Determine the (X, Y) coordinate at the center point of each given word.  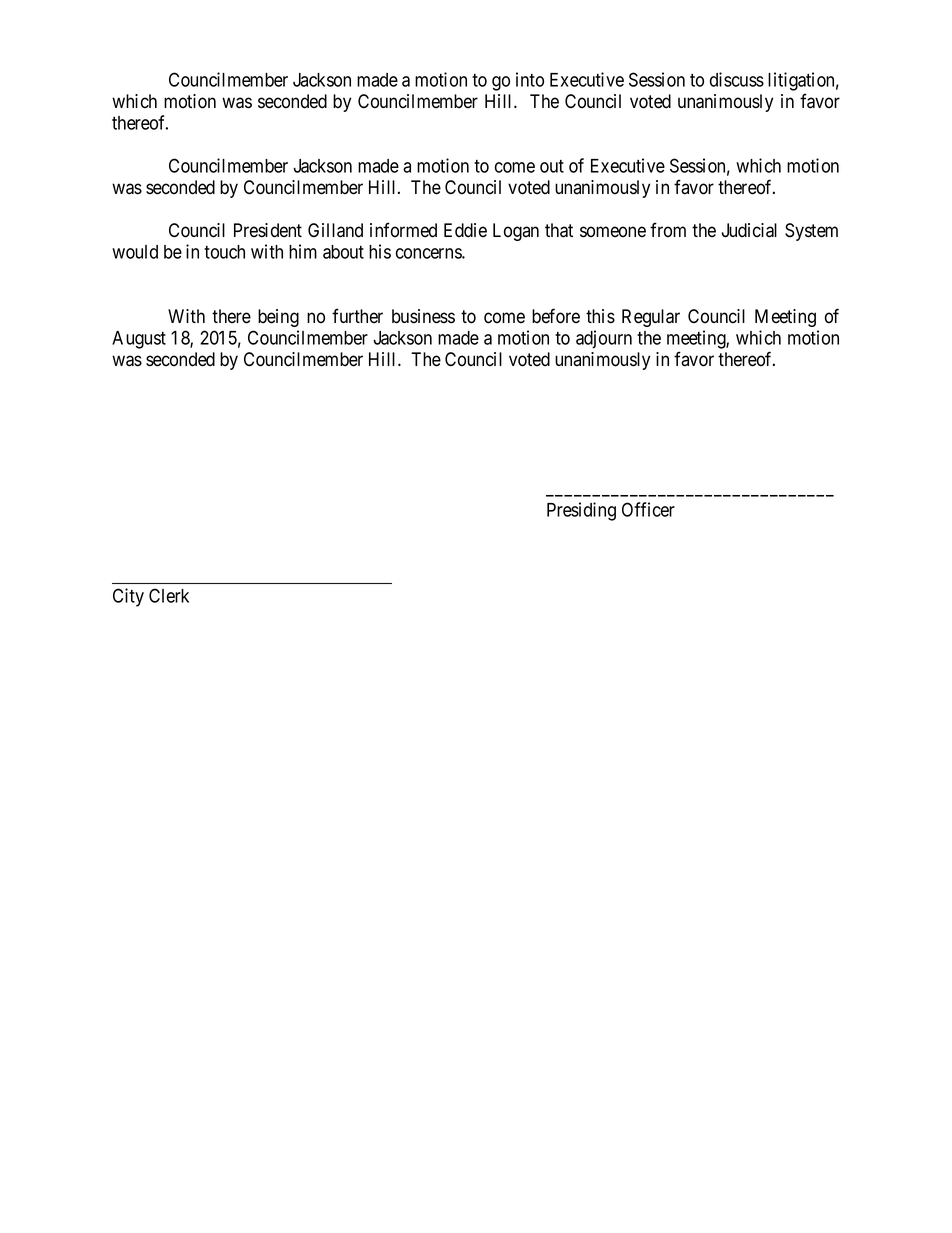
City (128, 597)
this (600, 316)
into (530, 79)
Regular (651, 318)
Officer (648, 509)
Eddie (465, 230)
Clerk (169, 595)
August (139, 340)
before (556, 316)
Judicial (749, 230)
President (268, 230)
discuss (737, 79)
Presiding (581, 511)
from (668, 230)
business (423, 316)
